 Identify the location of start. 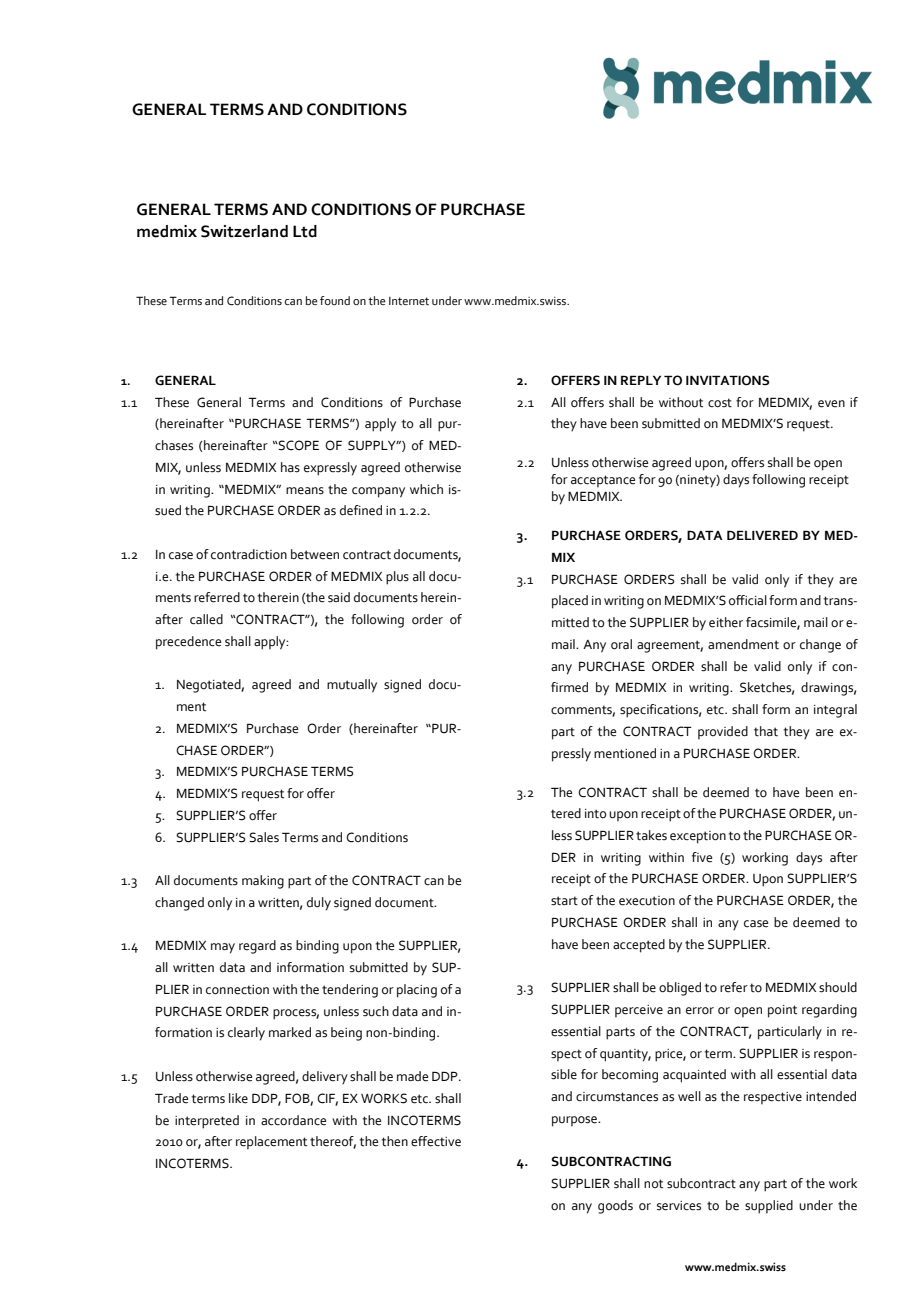
(564, 901).
